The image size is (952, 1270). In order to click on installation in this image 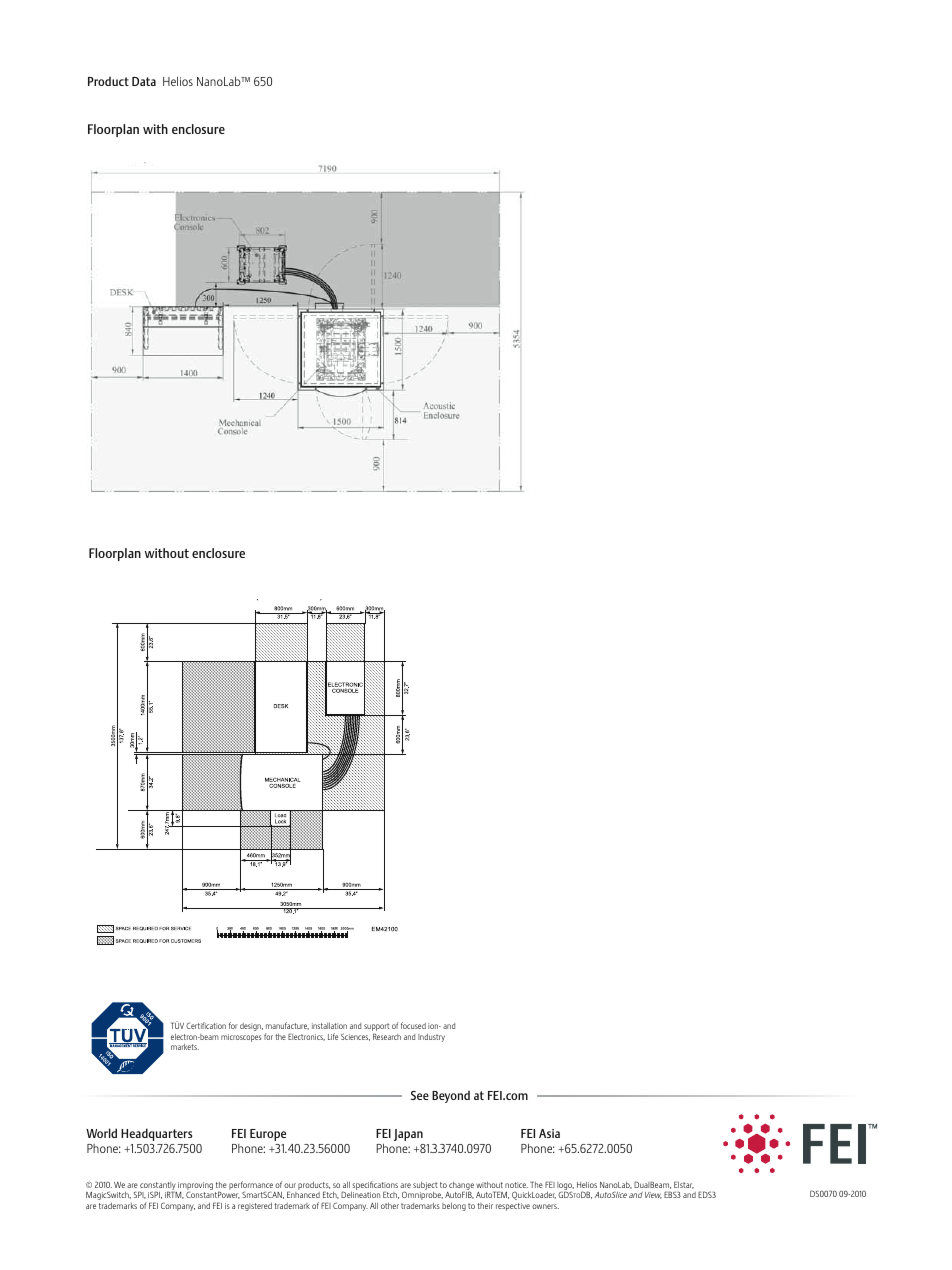, I will do `click(329, 1025)`.
